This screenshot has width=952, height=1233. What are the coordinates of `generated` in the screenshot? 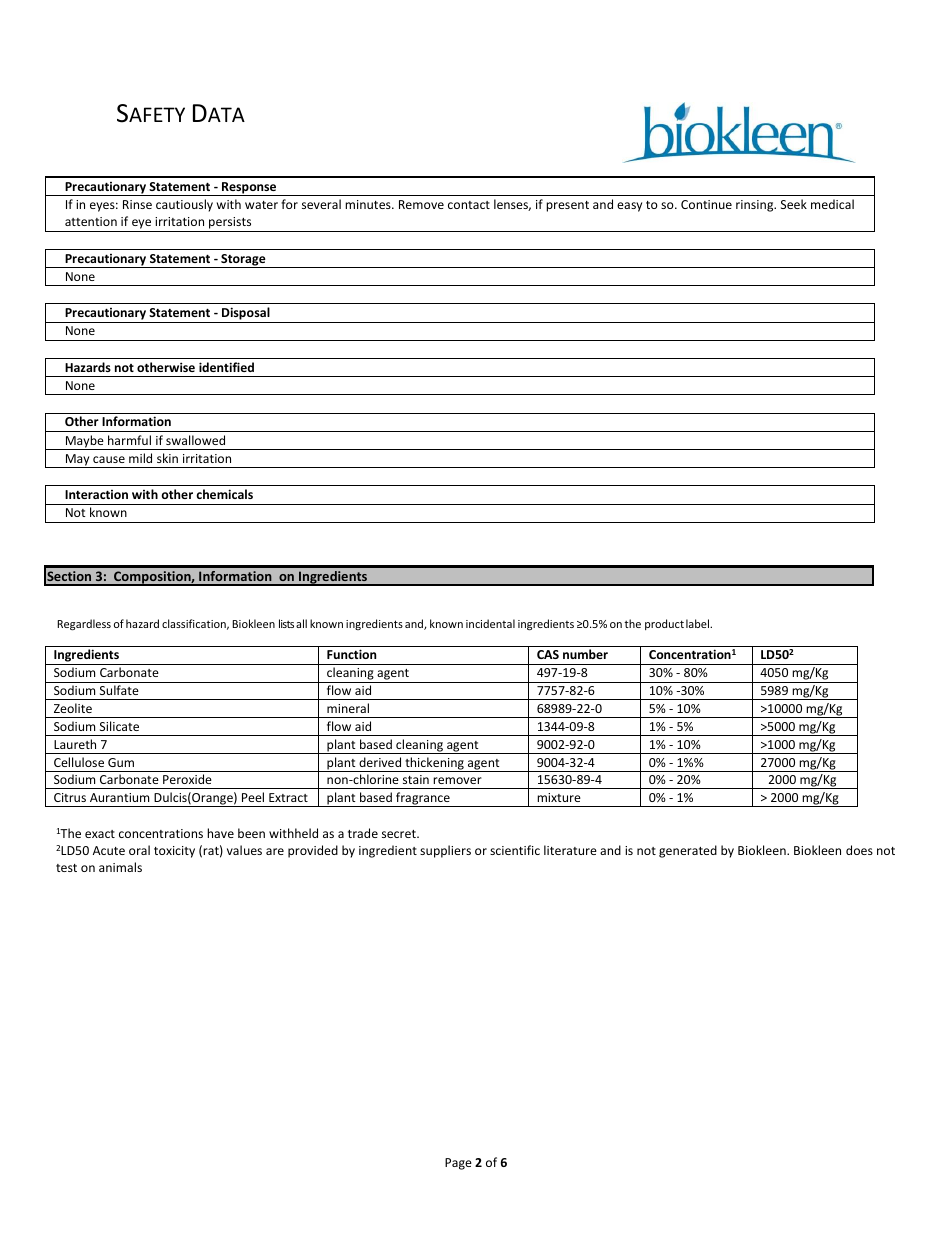 It's located at (688, 851).
